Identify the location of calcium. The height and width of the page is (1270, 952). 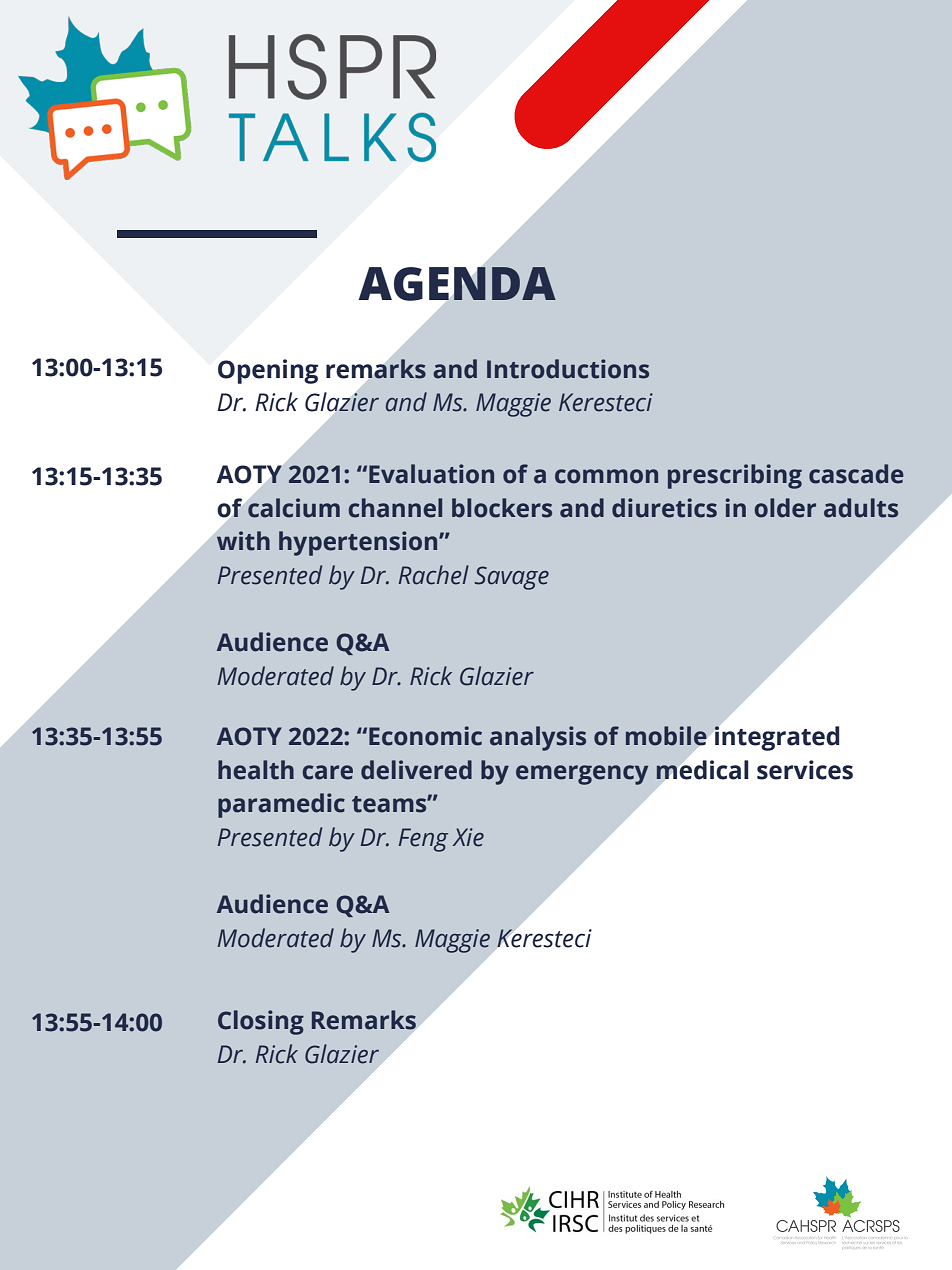
(294, 508).
